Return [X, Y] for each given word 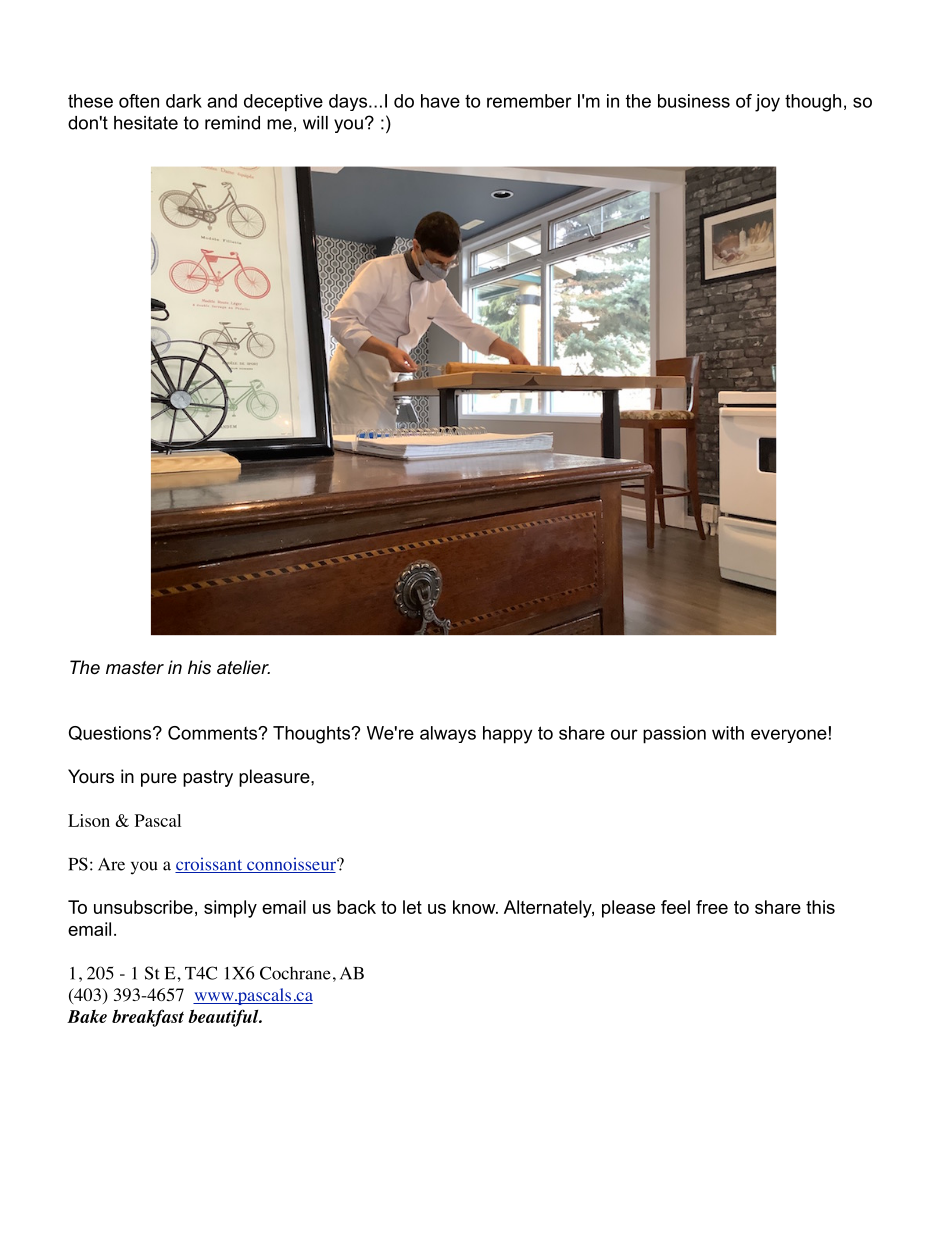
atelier [243, 667]
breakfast [148, 1018]
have [440, 101]
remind [232, 123]
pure [159, 780]
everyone [789, 736]
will [315, 123]
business [694, 101]
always [448, 734]
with [728, 733]
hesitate [146, 123]
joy [767, 103]
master [135, 668]
